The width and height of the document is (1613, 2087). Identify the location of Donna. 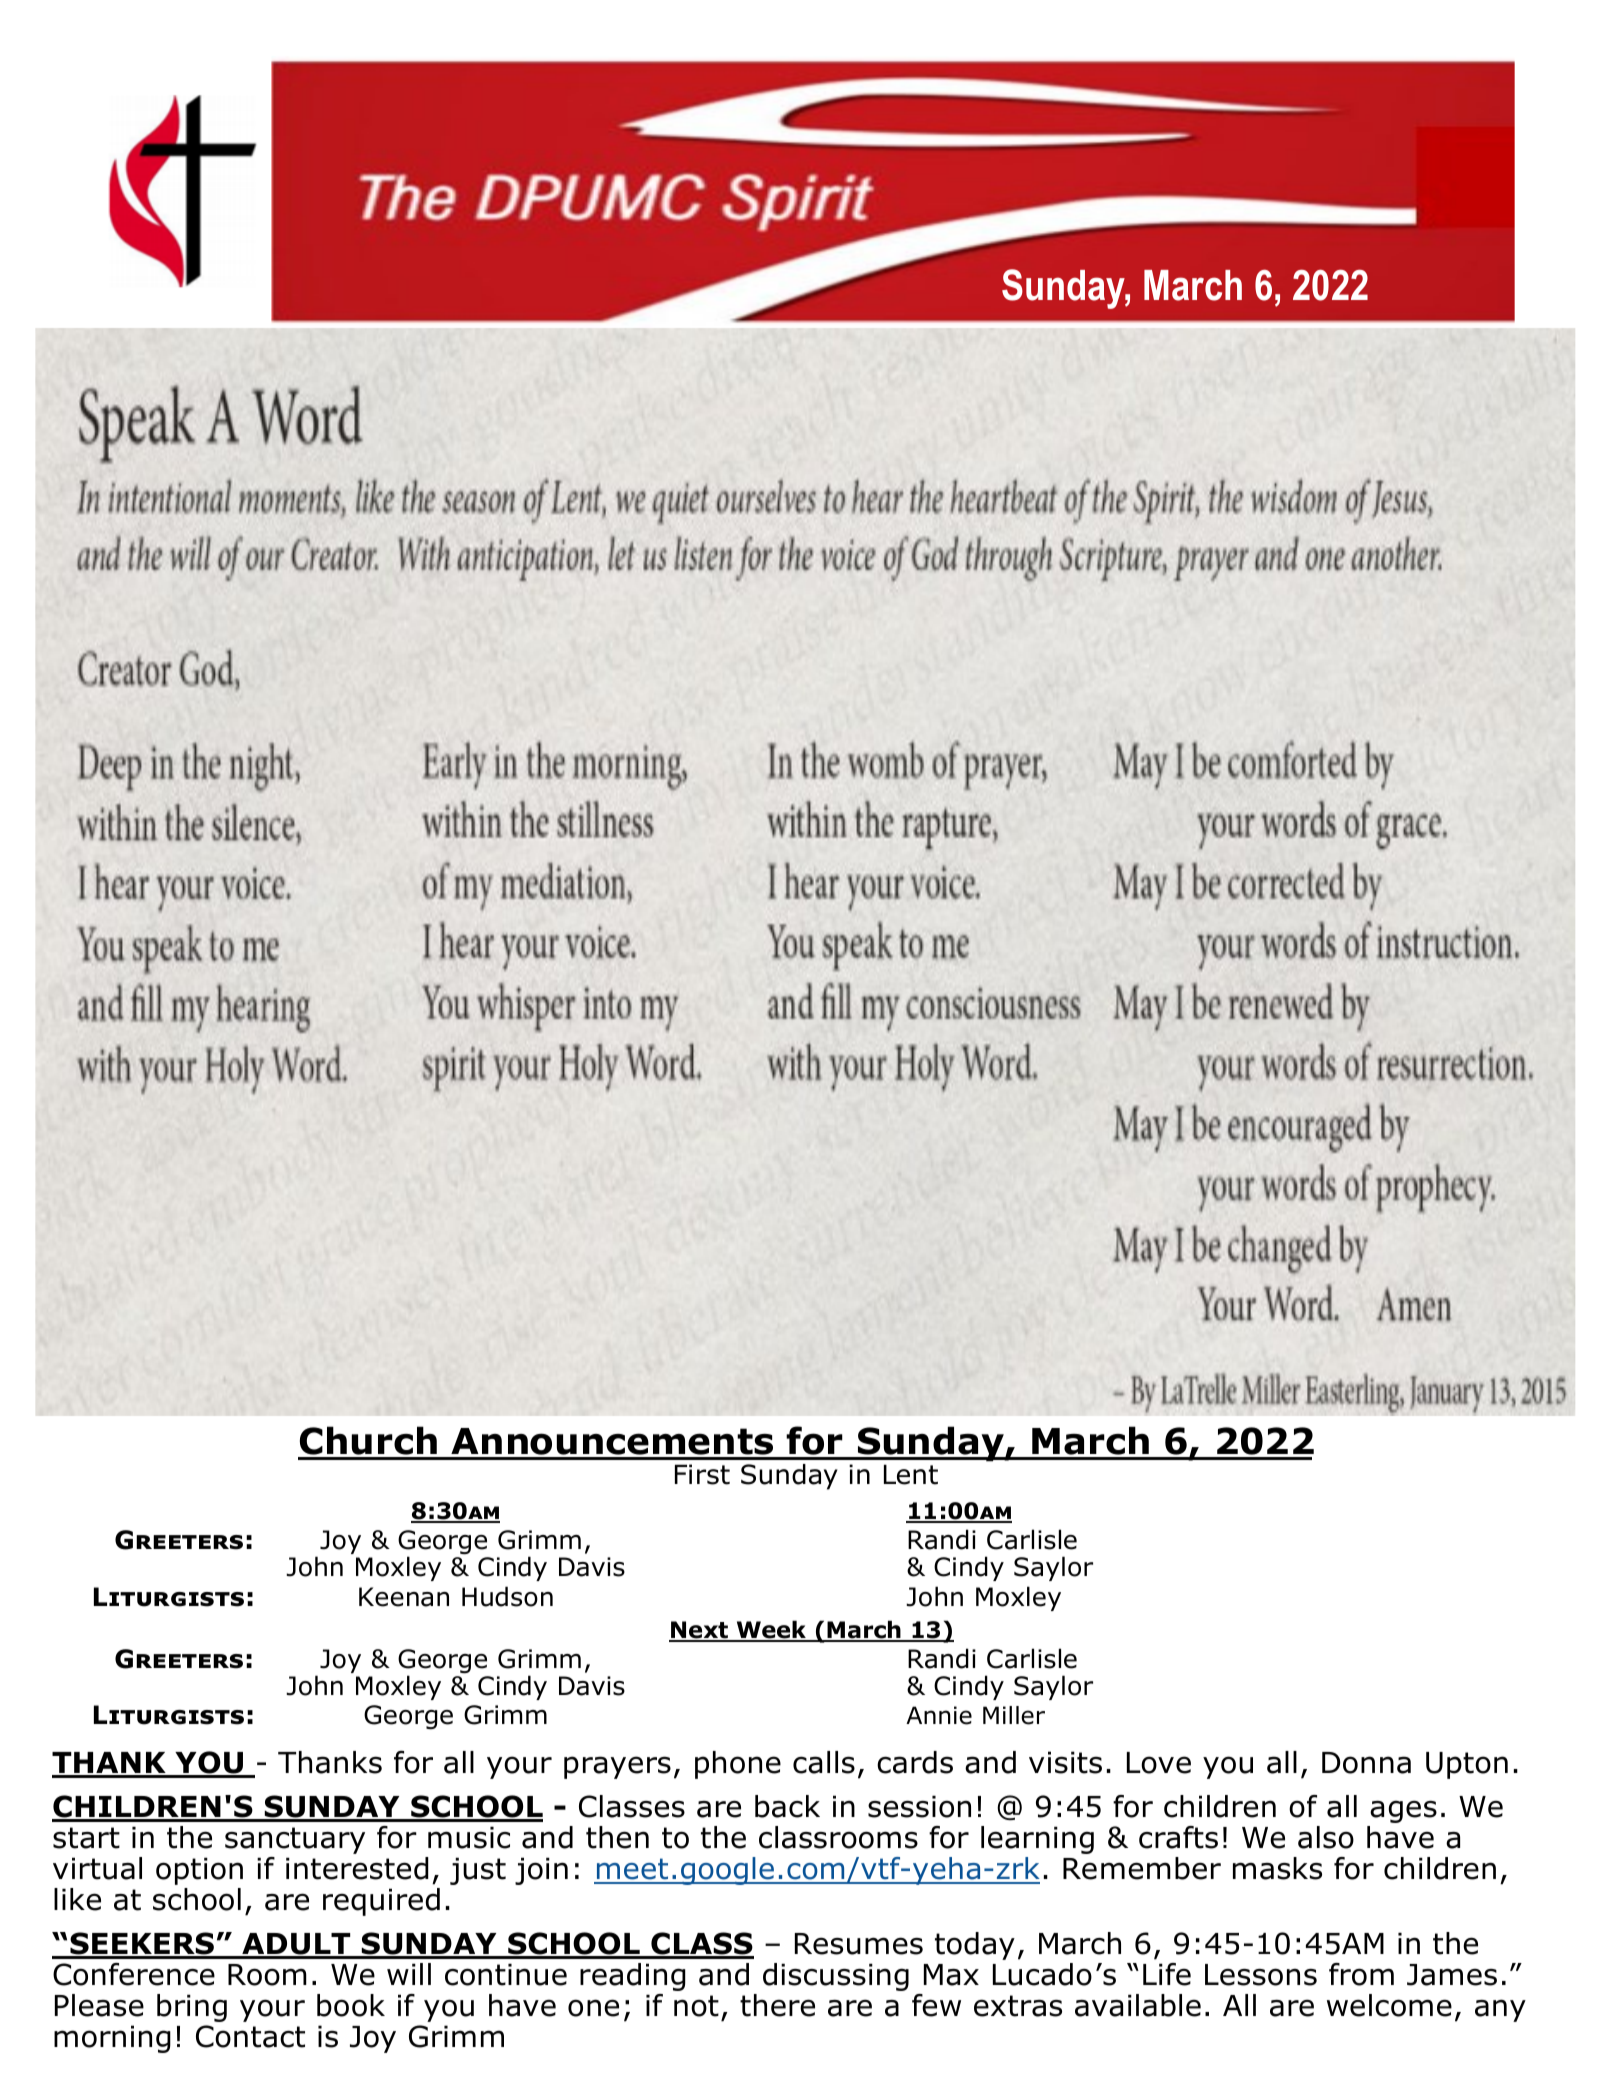
(1366, 1763).
